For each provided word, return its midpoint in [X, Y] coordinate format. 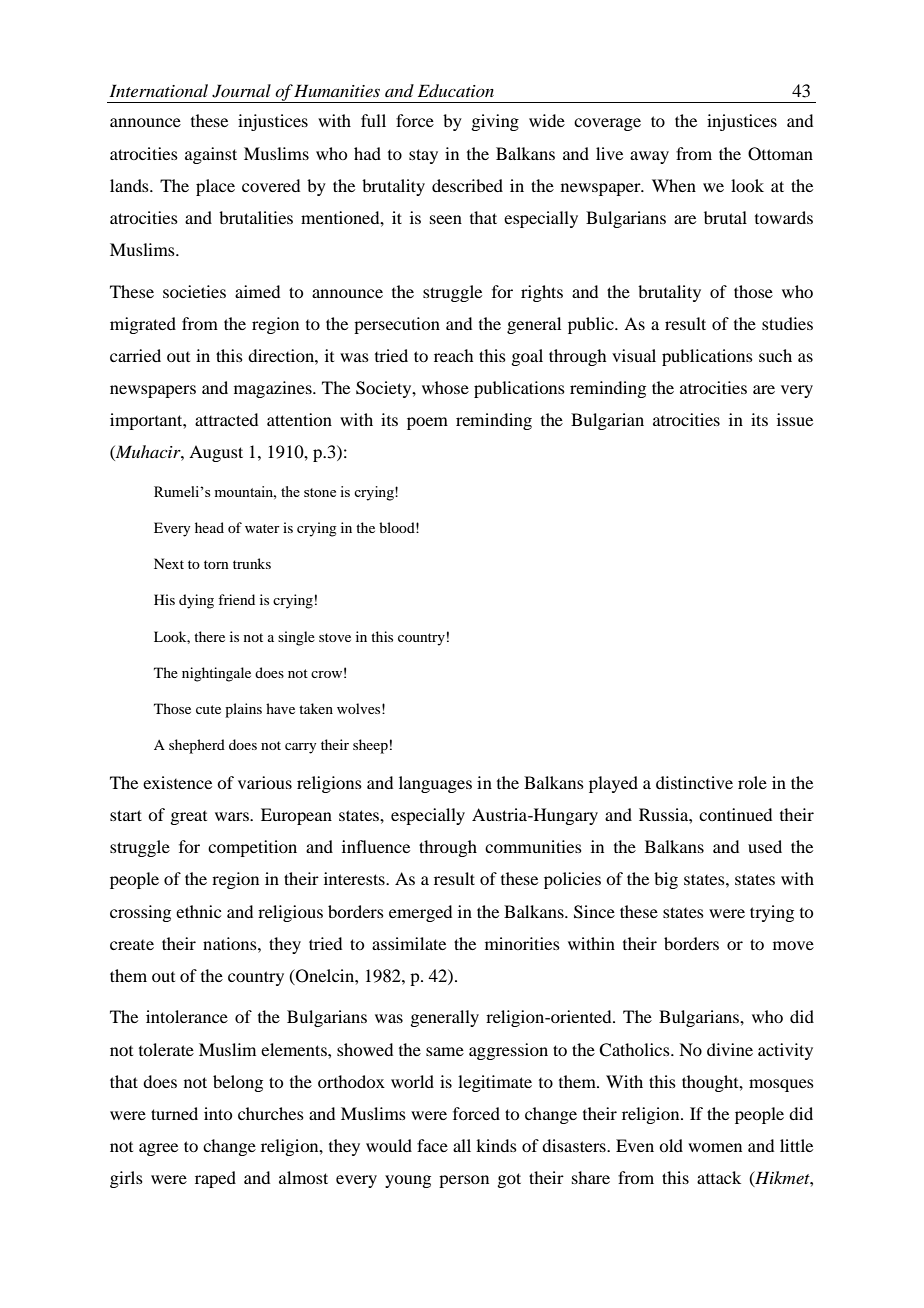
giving [495, 122]
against [211, 155]
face [432, 1145]
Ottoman [780, 154]
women [715, 1147]
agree [158, 1149]
